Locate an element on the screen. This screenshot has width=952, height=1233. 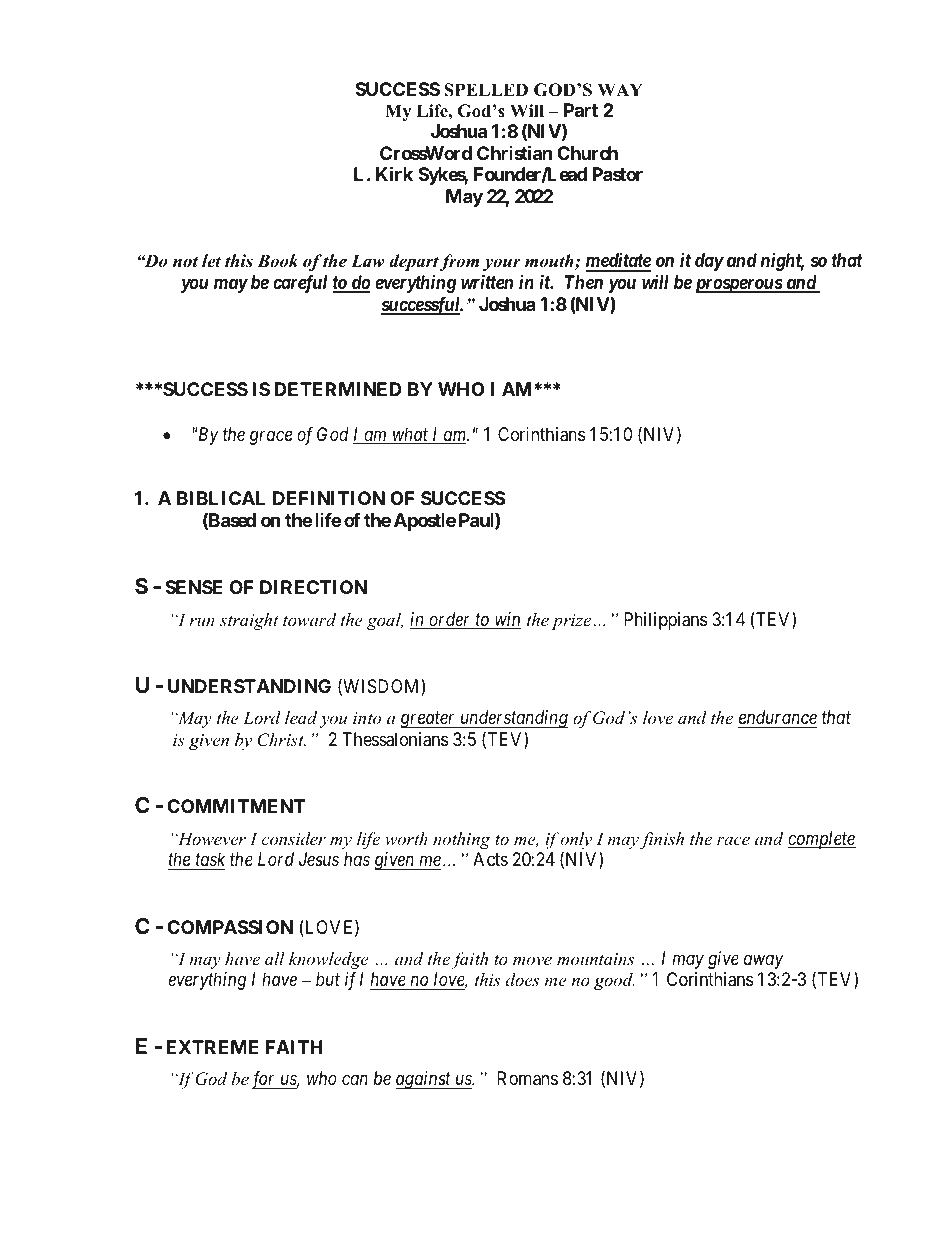
complete is located at coordinates (822, 840).
